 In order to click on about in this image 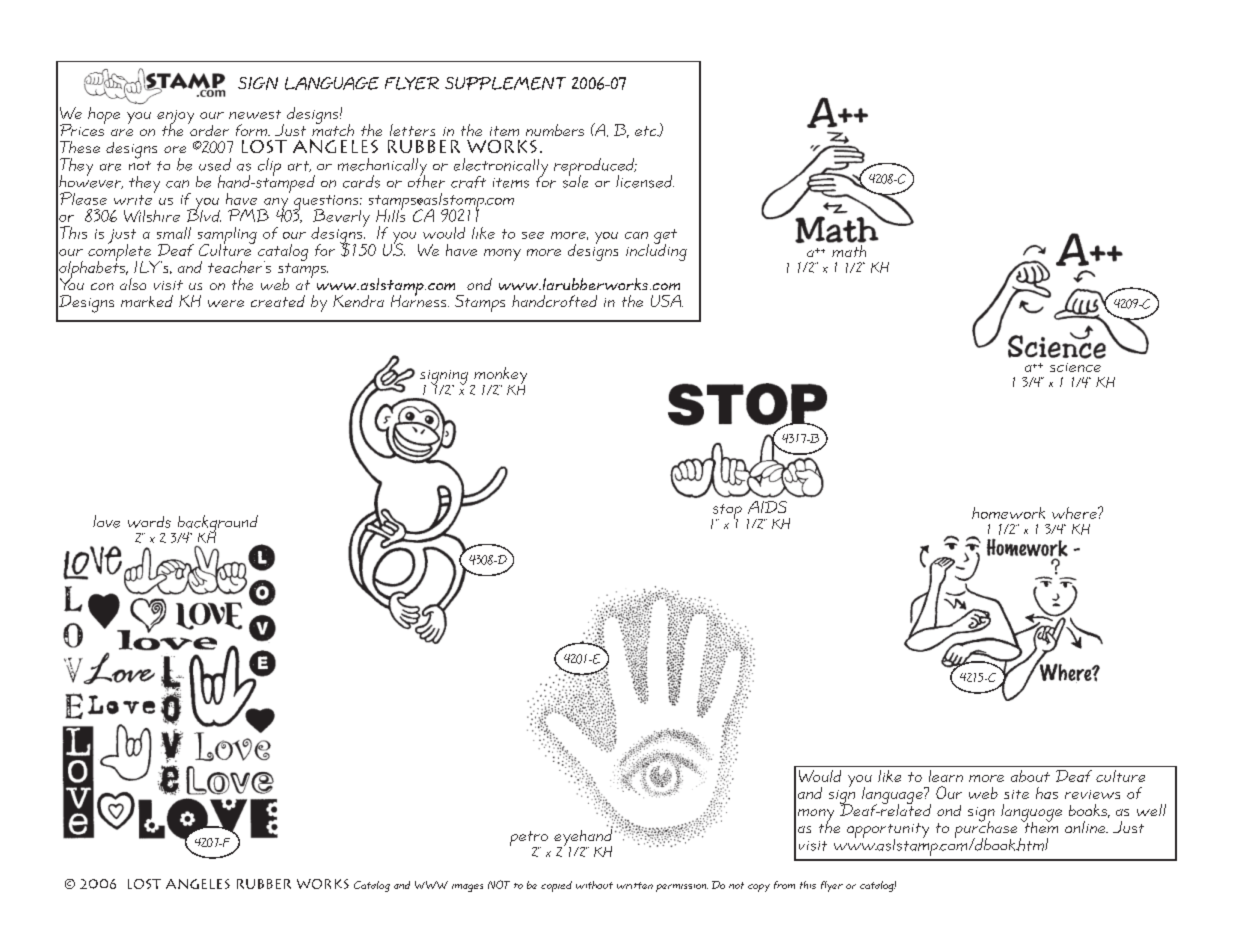, I will do `click(1030, 776)`.
